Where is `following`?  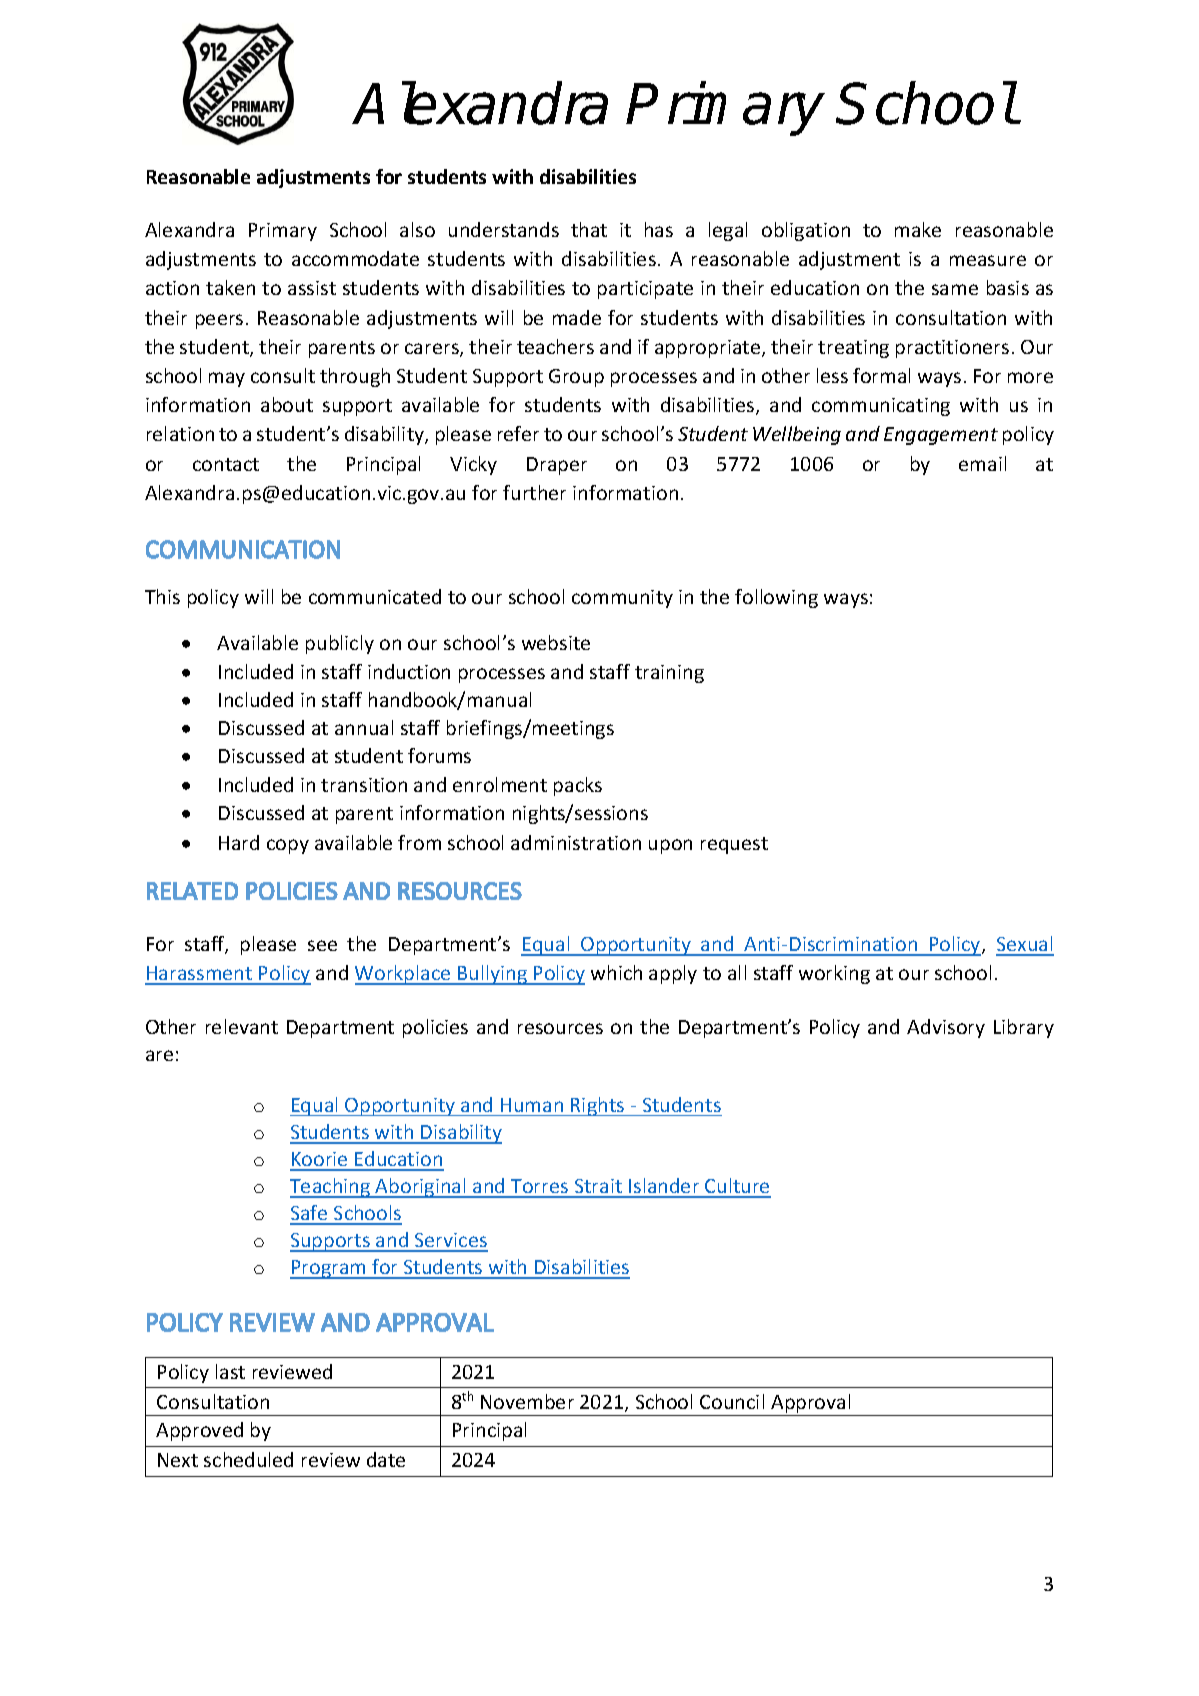 following is located at coordinates (776, 598).
